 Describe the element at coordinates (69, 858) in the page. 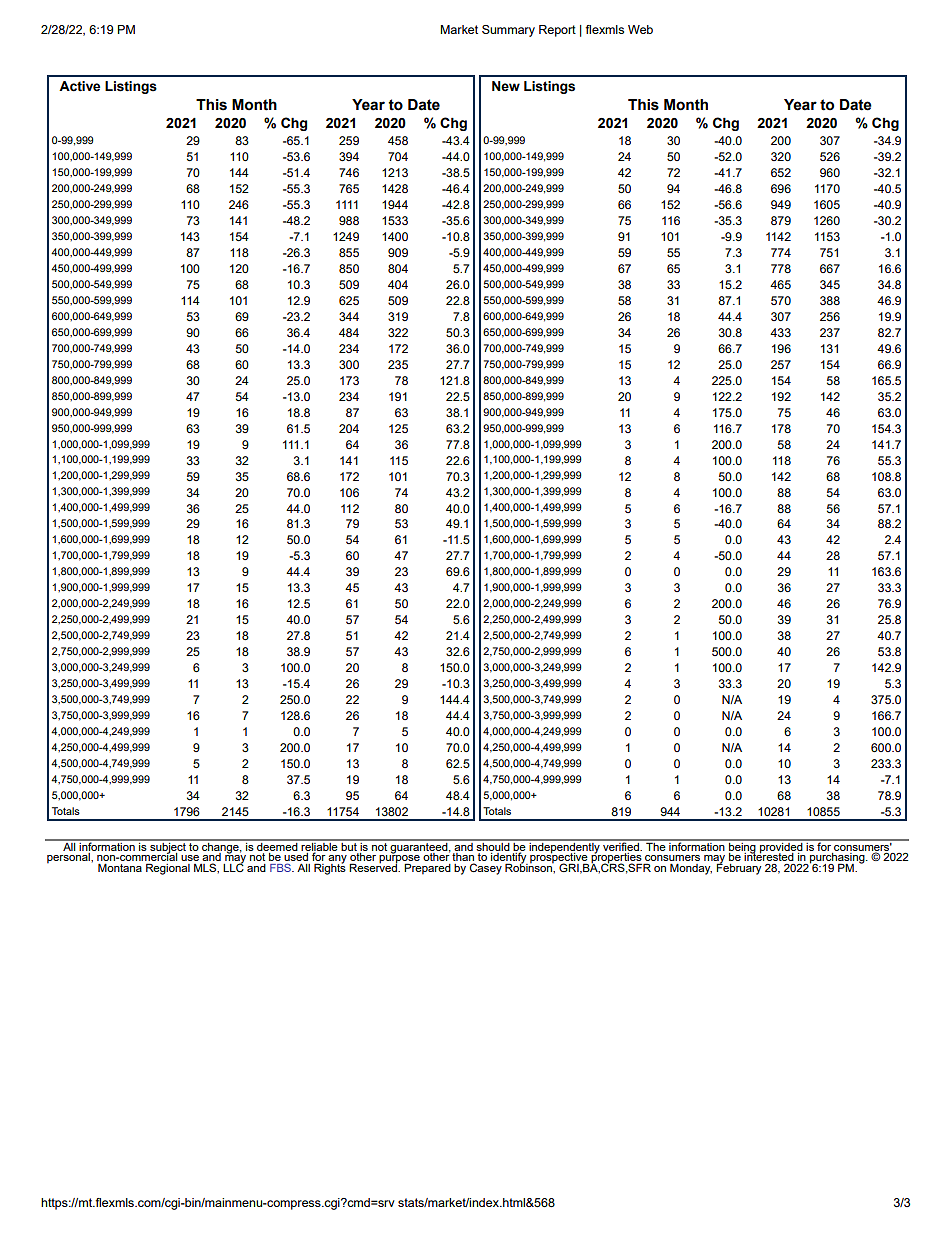

I see `personal` at that location.
